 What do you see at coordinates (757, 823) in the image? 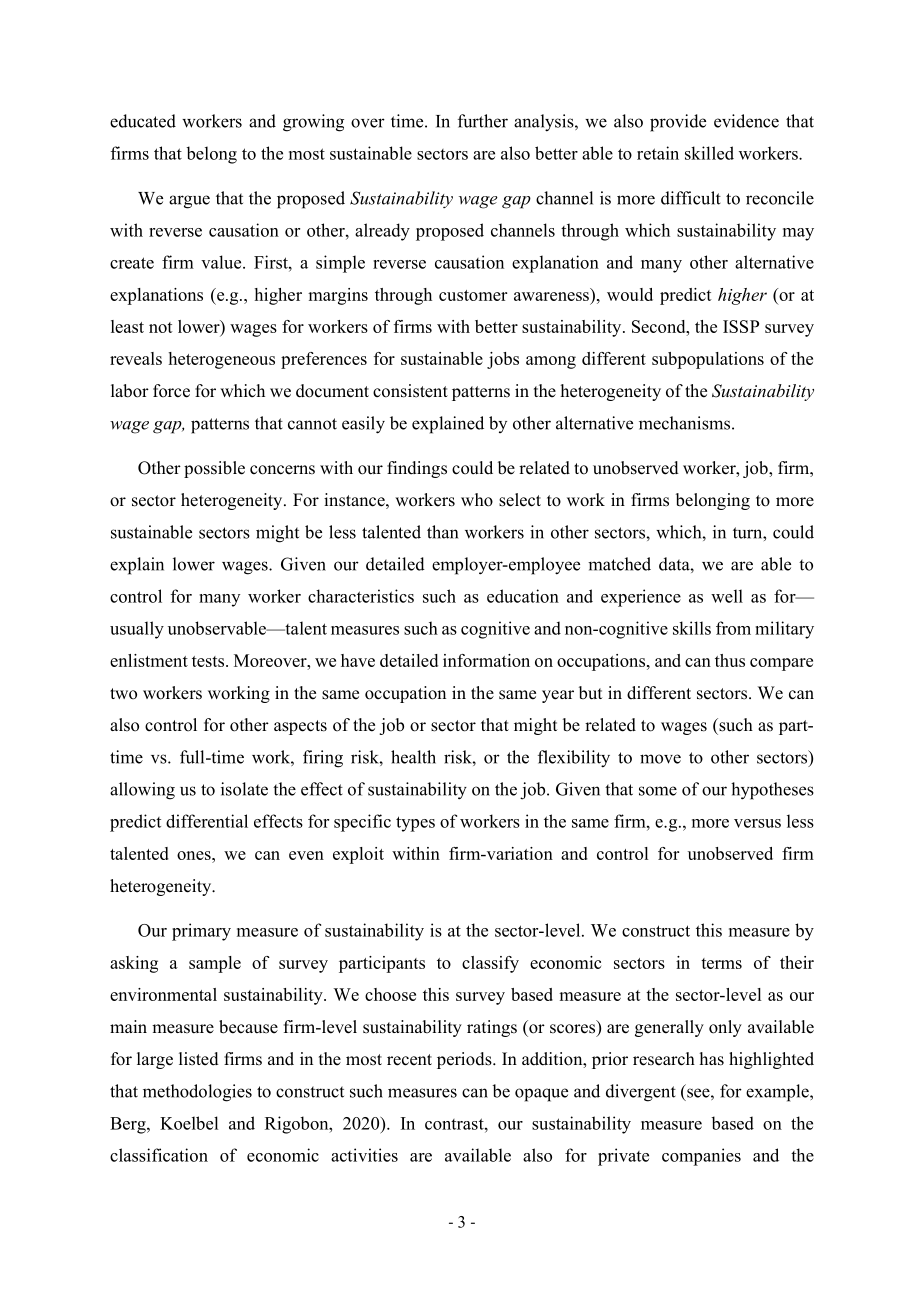
I see `versus` at bounding box center [757, 823].
